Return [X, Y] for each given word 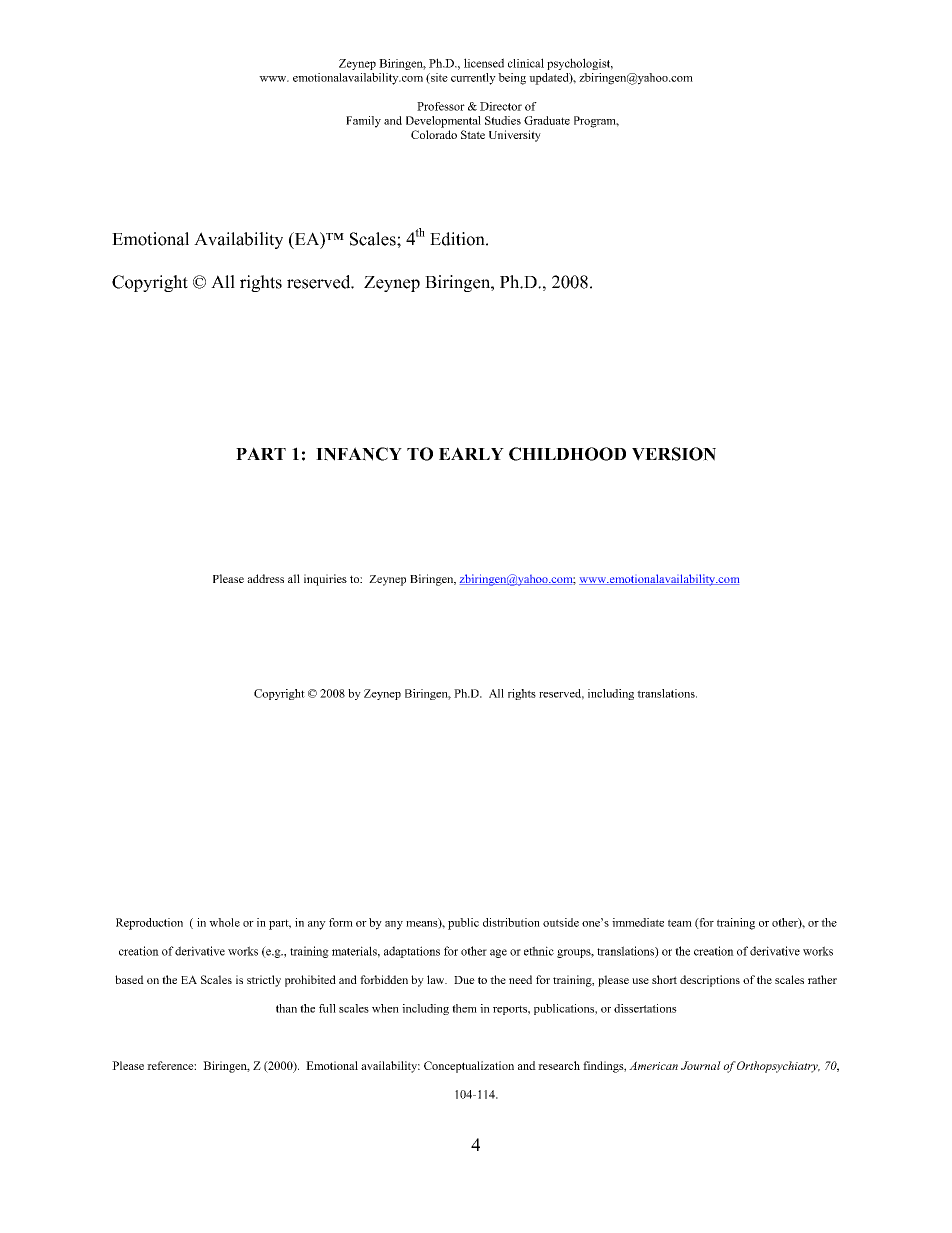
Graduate [547, 120]
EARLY [471, 453]
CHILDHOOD [567, 454]
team [680, 923]
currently [473, 79]
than [286, 1008]
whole [224, 922]
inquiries [325, 580]
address [265, 578]
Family [363, 122]
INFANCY [359, 454]
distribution [511, 922]
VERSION [674, 454]
